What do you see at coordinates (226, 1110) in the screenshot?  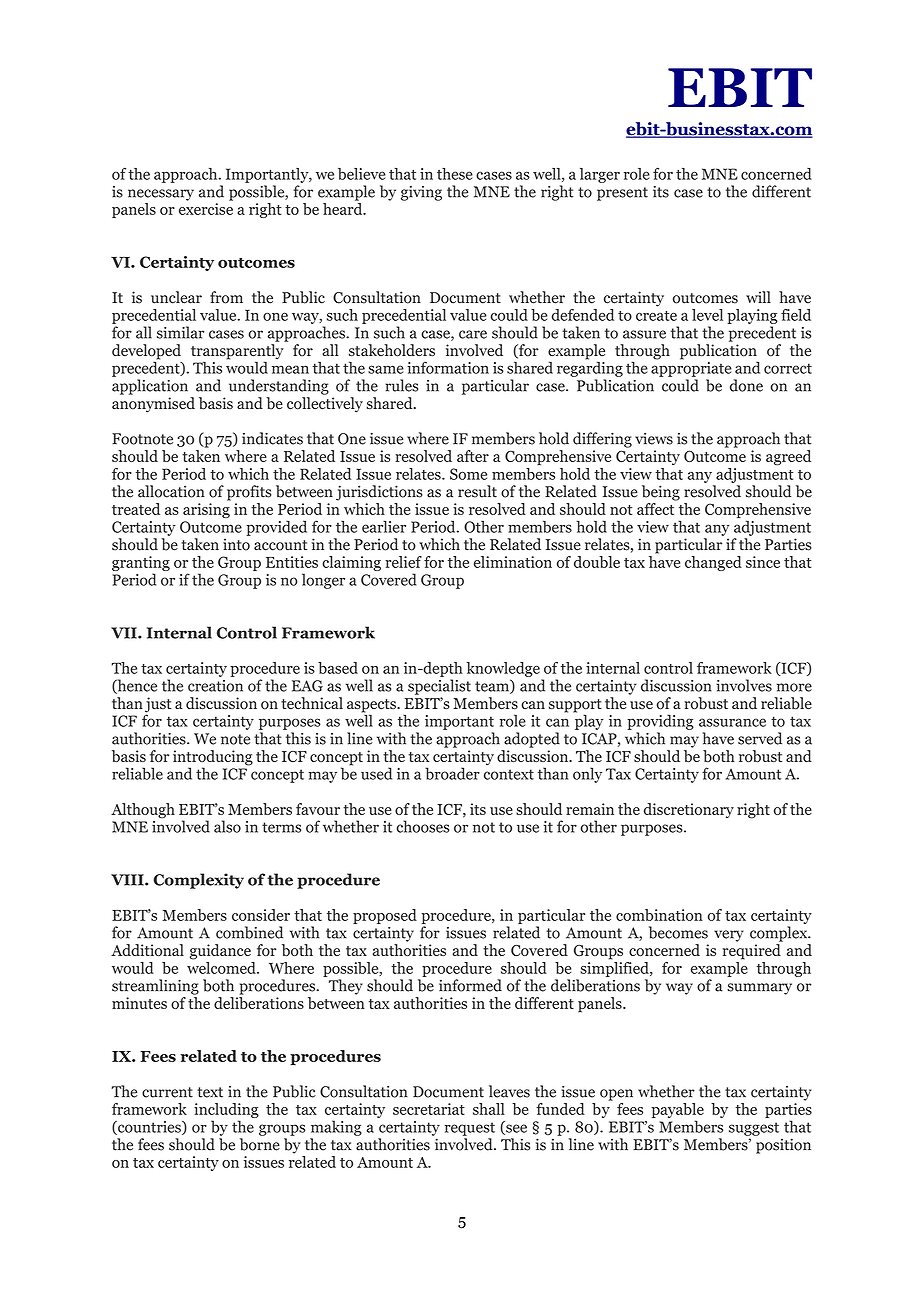 I see `including` at bounding box center [226, 1110].
